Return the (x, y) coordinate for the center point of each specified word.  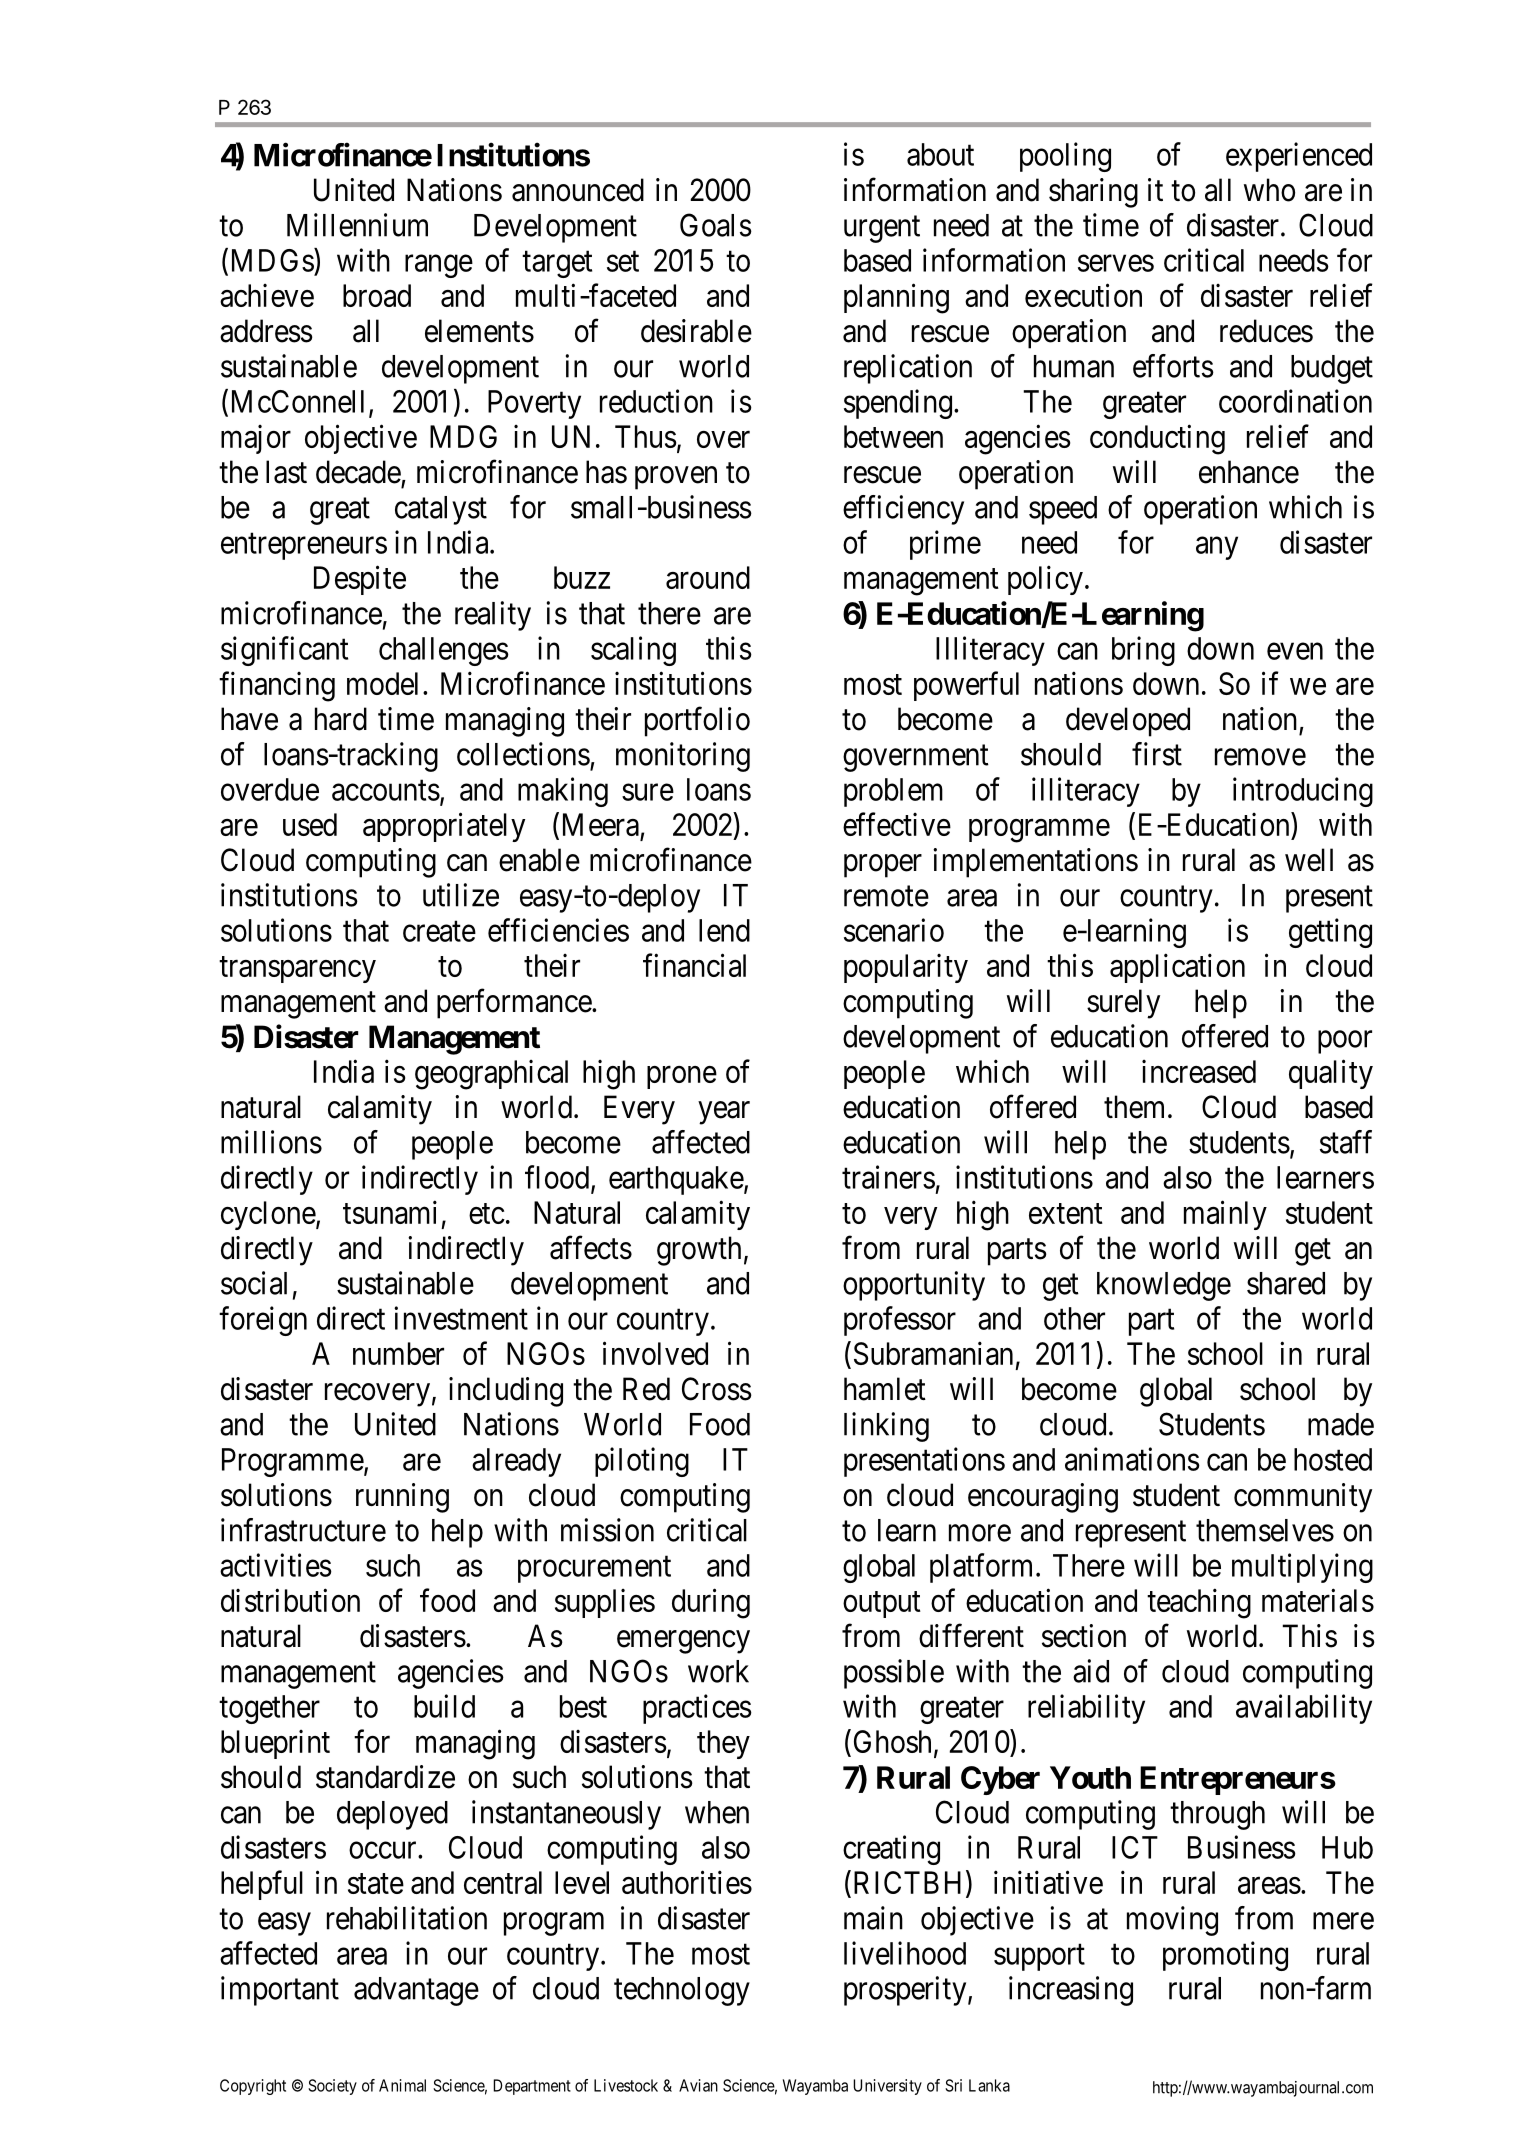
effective (897, 824)
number (398, 1353)
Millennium (357, 225)
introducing (1303, 792)
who (1269, 190)
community (1303, 1498)
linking (886, 1427)
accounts (386, 790)
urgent (882, 229)
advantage (416, 1991)
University (887, 2087)
